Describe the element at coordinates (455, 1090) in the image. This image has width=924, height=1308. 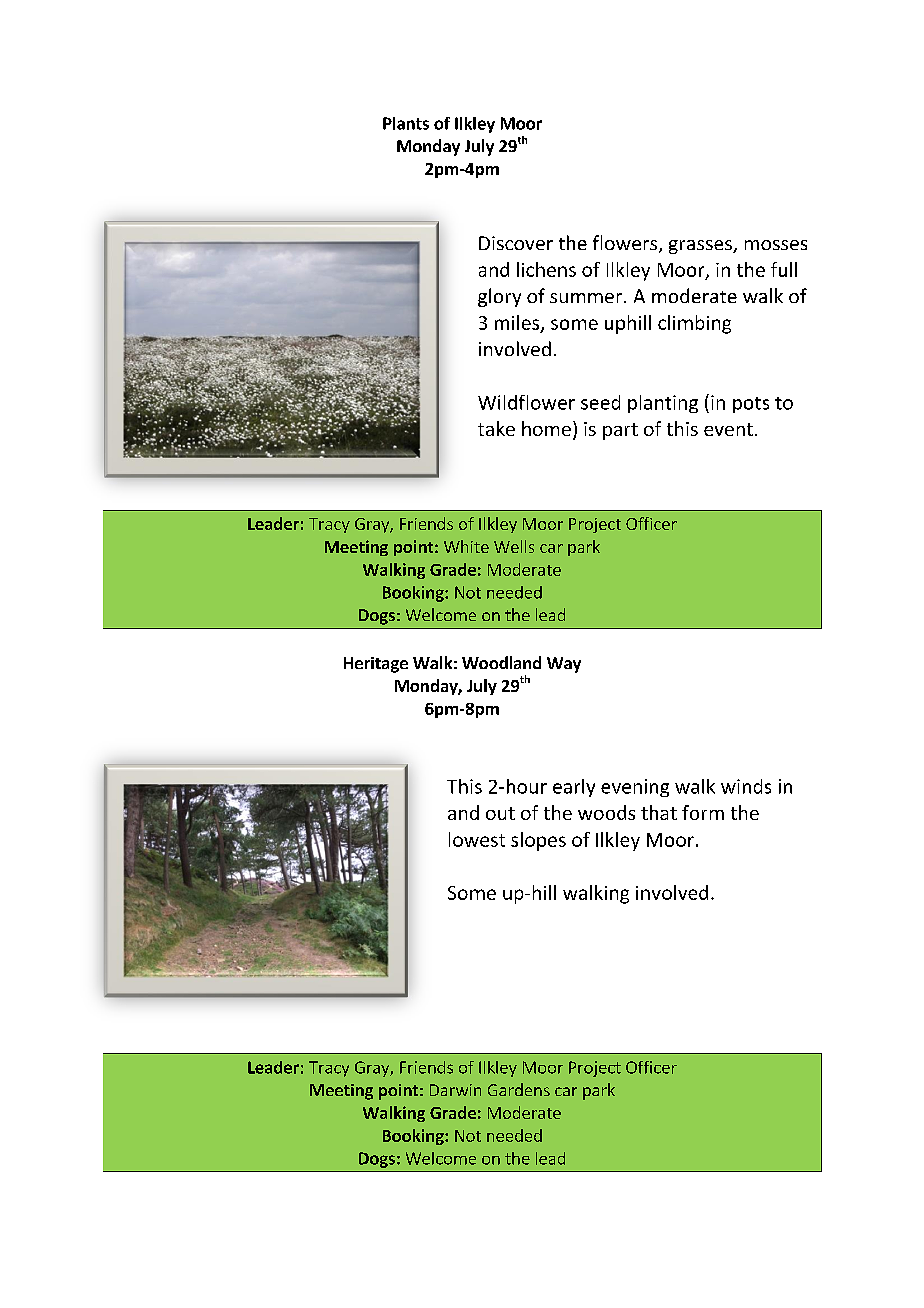
I see `Darwin` at that location.
